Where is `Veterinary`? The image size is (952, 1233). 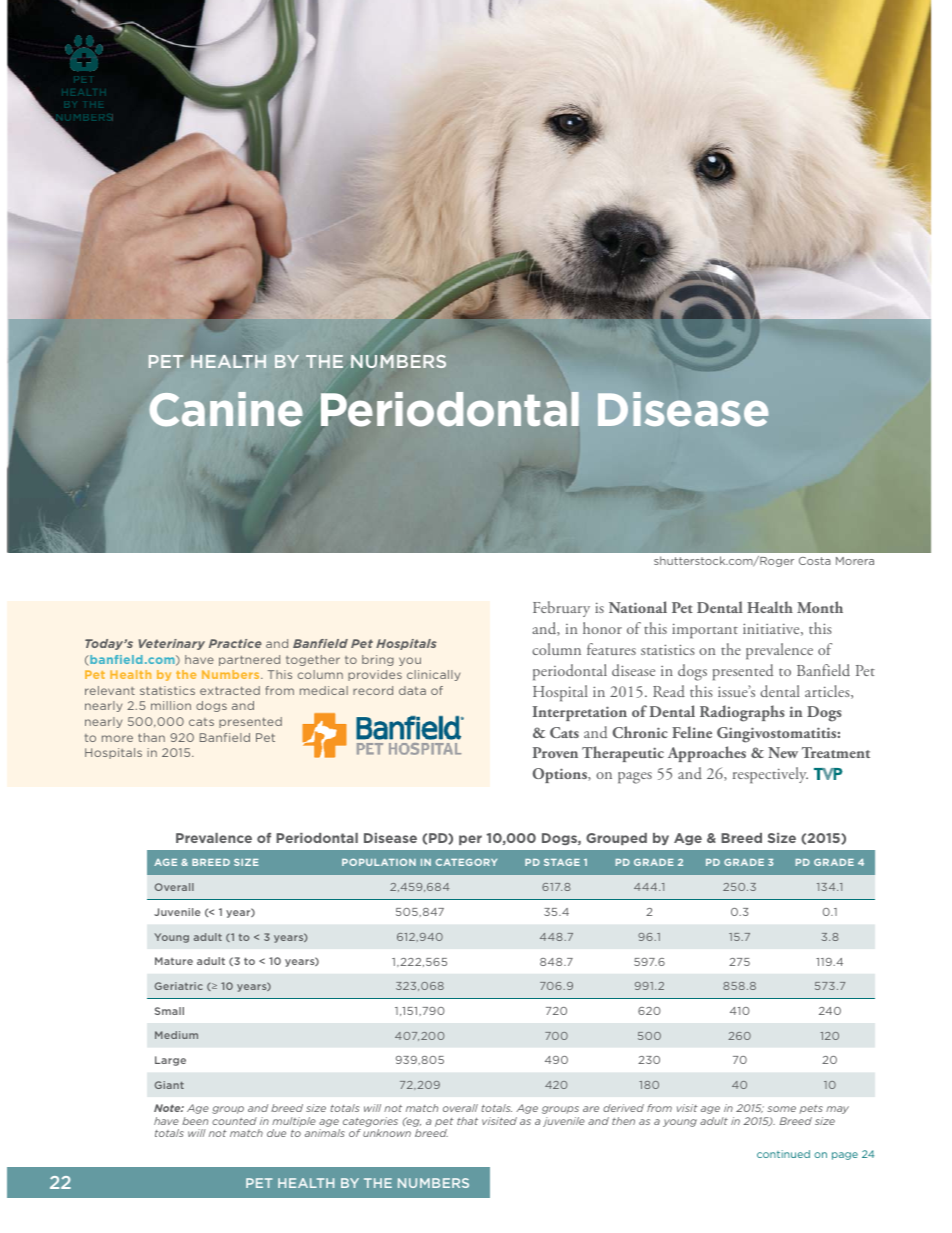
Veterinary is located at coordinates (172, 644).
